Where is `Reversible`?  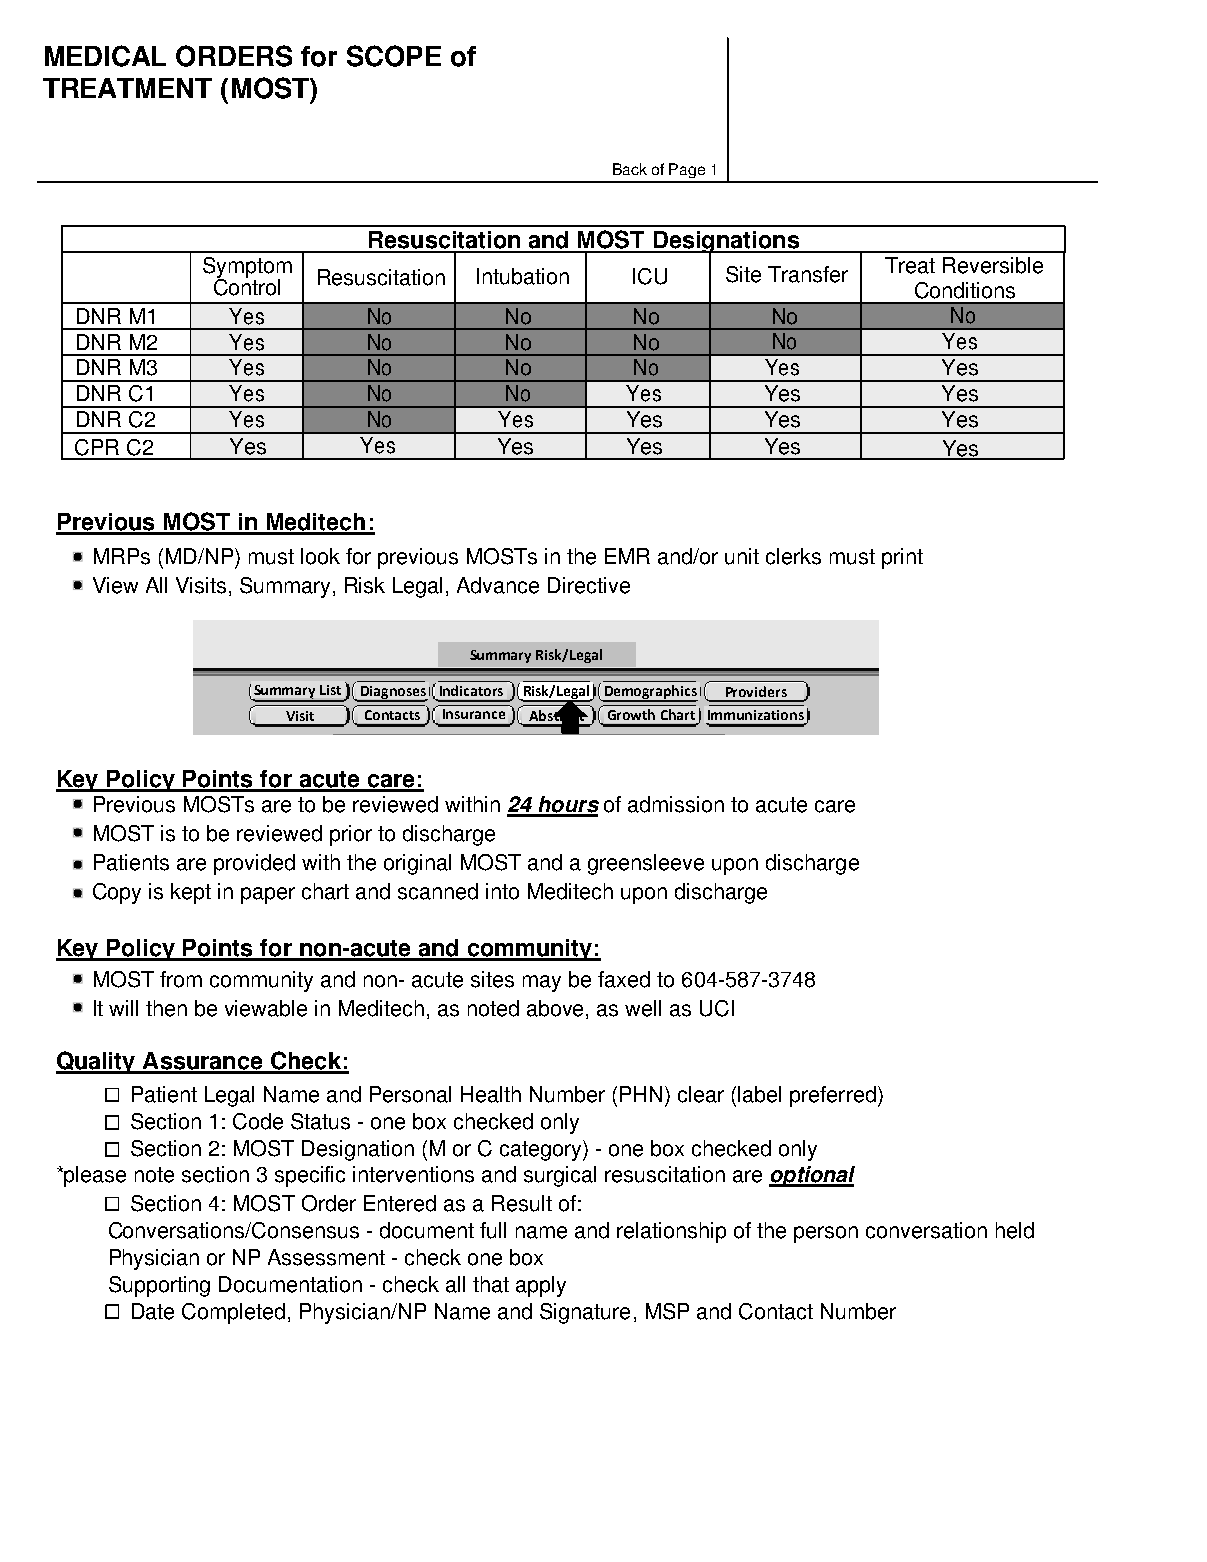 Reversible is located at coordinates (993, 265).
